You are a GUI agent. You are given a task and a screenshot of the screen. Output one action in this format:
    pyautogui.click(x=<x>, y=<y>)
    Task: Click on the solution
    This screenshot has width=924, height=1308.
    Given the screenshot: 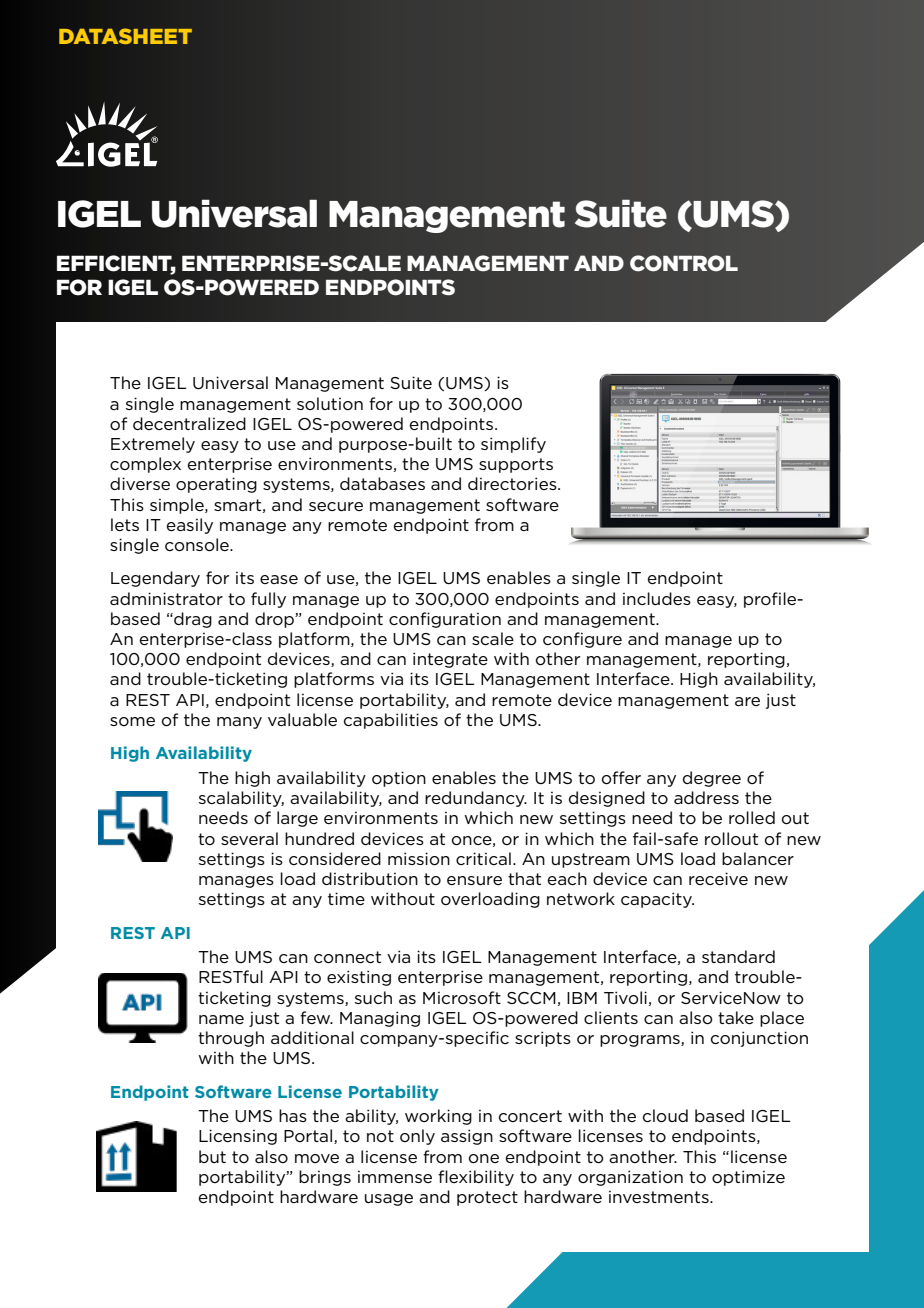 What is the action you would take?
    pyautogui.click(x=330, y=403)
